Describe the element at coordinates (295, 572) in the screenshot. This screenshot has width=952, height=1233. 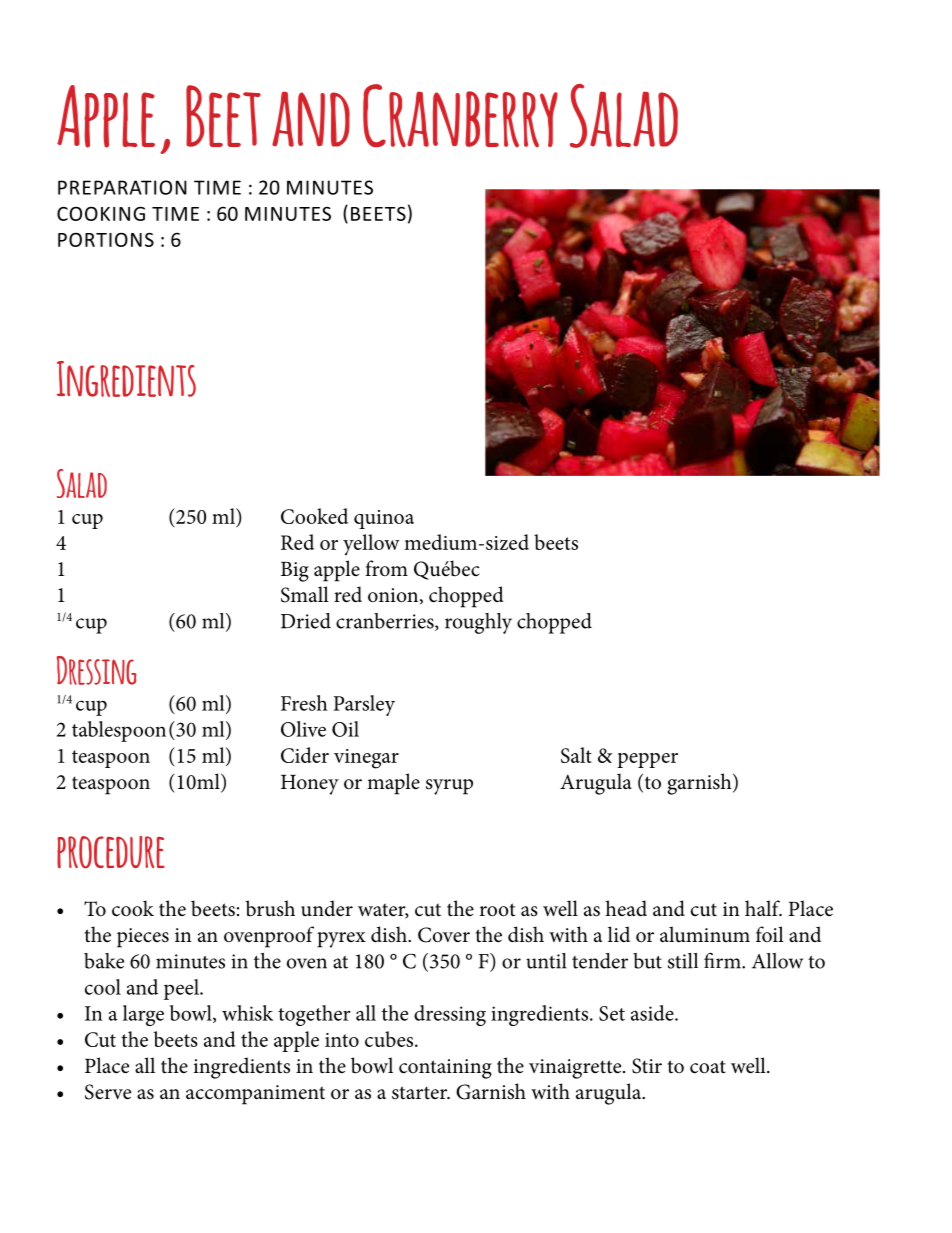
I see `Big` at that location.
